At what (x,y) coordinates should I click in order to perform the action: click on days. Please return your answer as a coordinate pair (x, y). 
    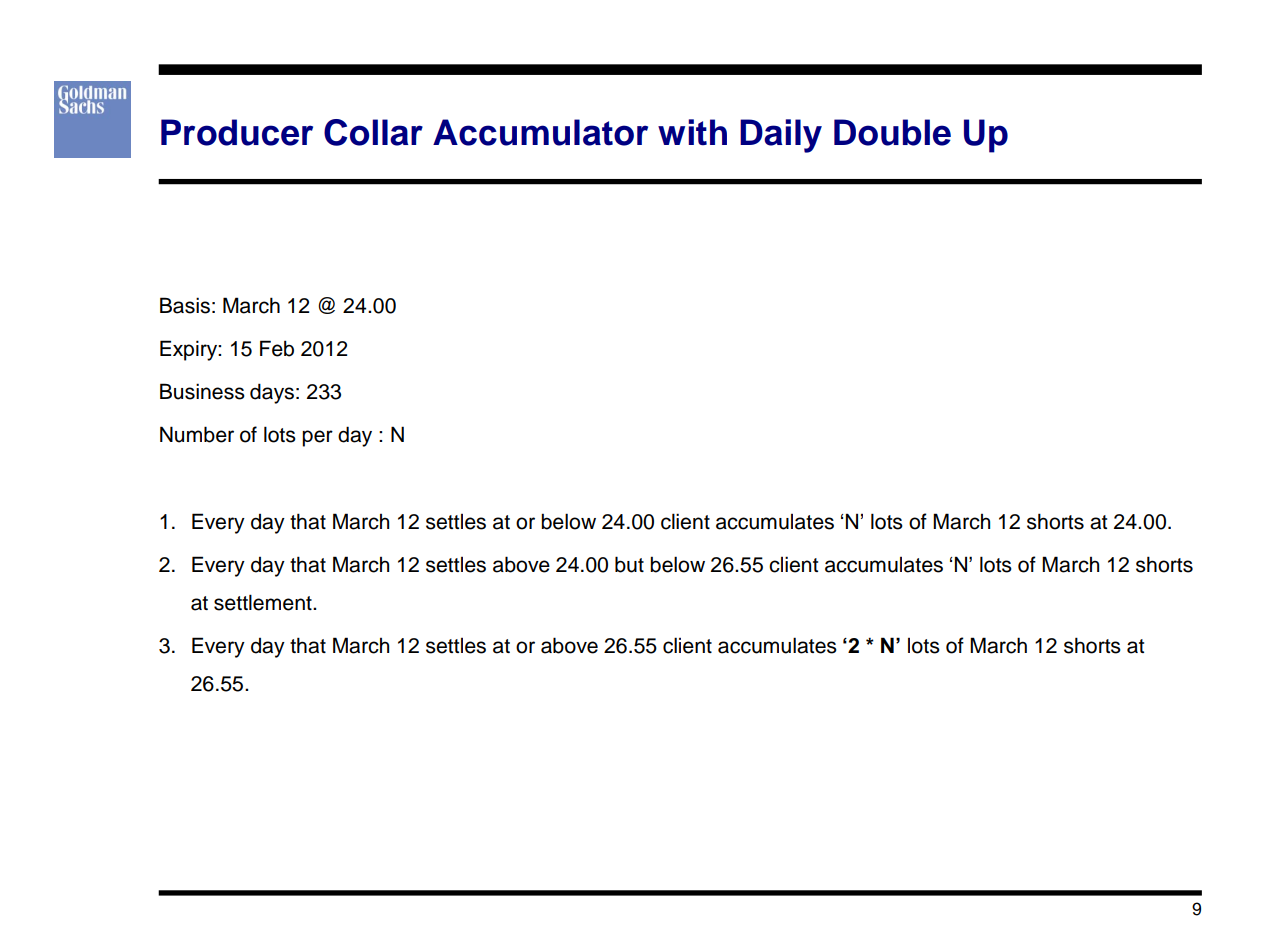
    Looking at the image, I should click on (272, 393).
